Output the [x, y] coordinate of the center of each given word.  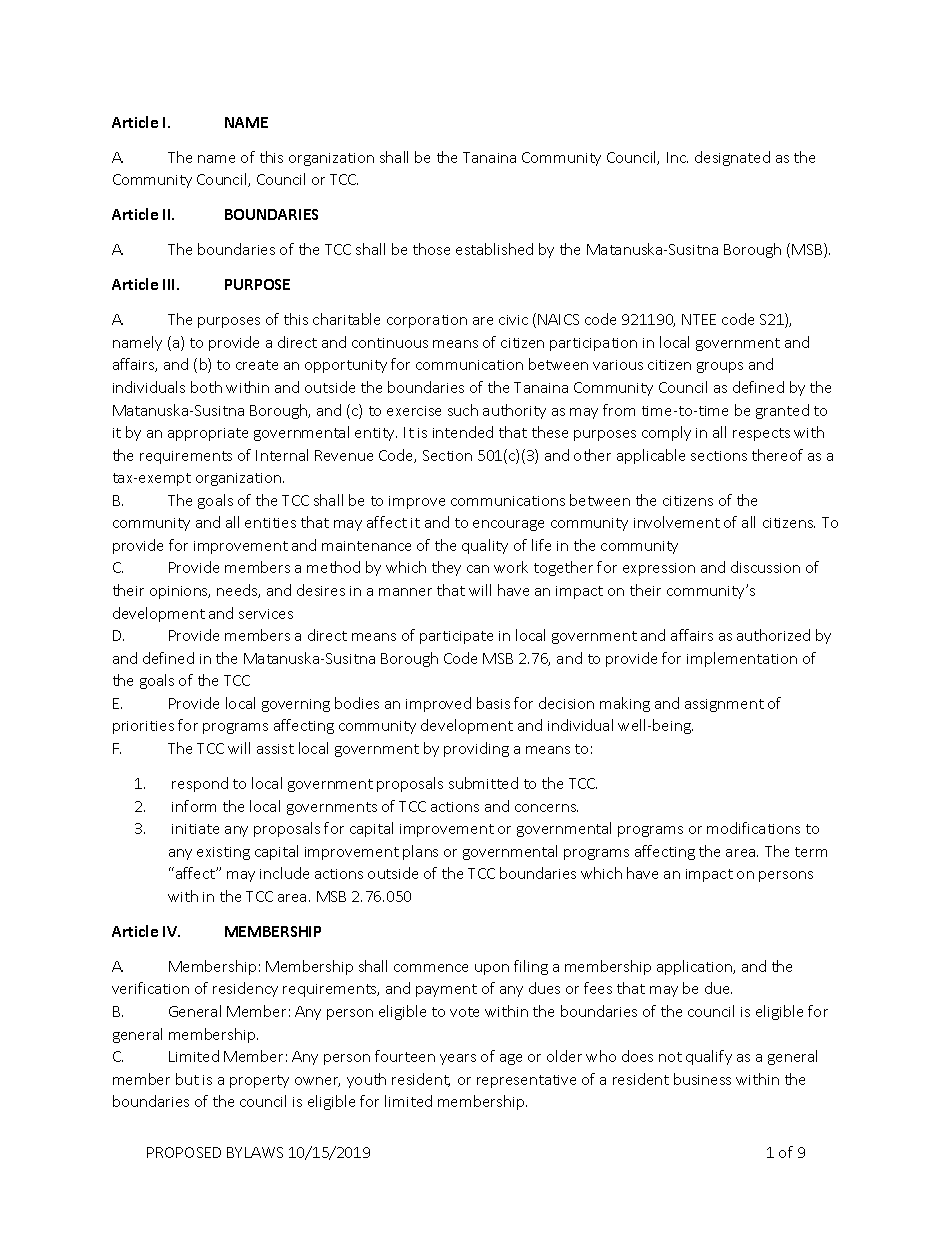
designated [732, 158]
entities [270, 523]
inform [194, 806]
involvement [677, 522]
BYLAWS [255, 1152]
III [170, 284]
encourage [508, 525]
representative [526, 1081]
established [494, 249]
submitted [483, 783]
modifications [753, 828]
